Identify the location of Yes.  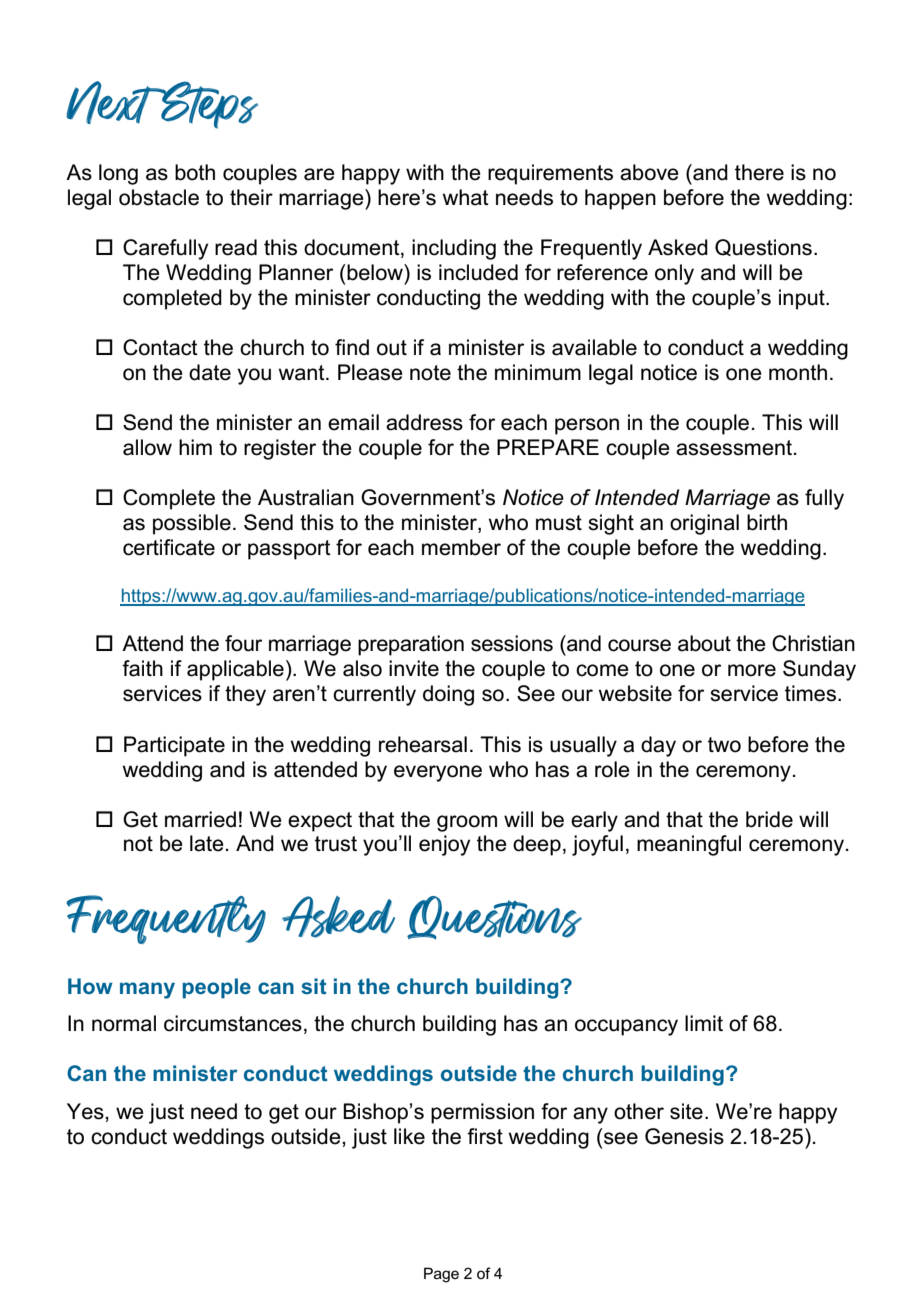
(86, 1111).
